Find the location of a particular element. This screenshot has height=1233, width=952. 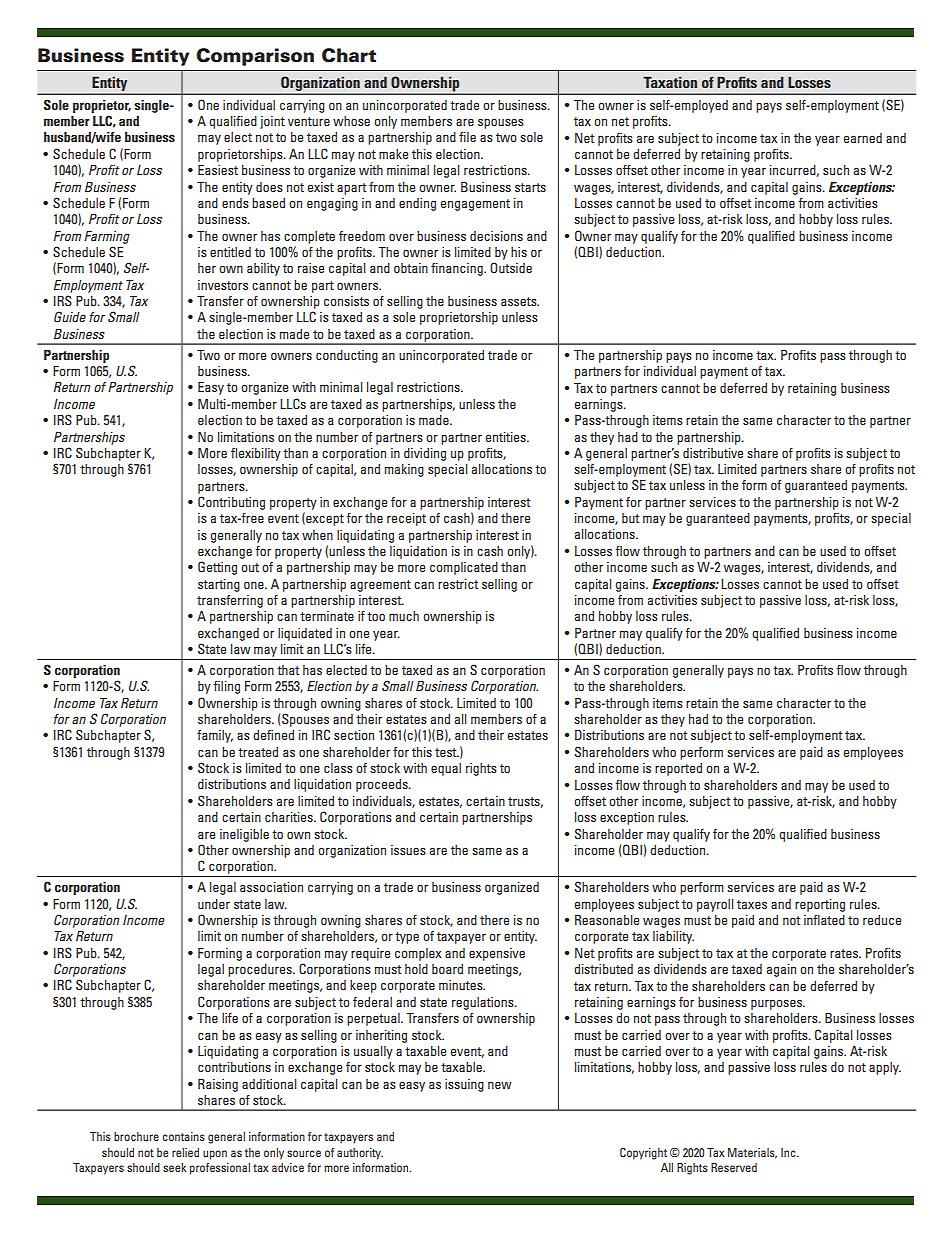

earned is located at coordinates (863, 138).
